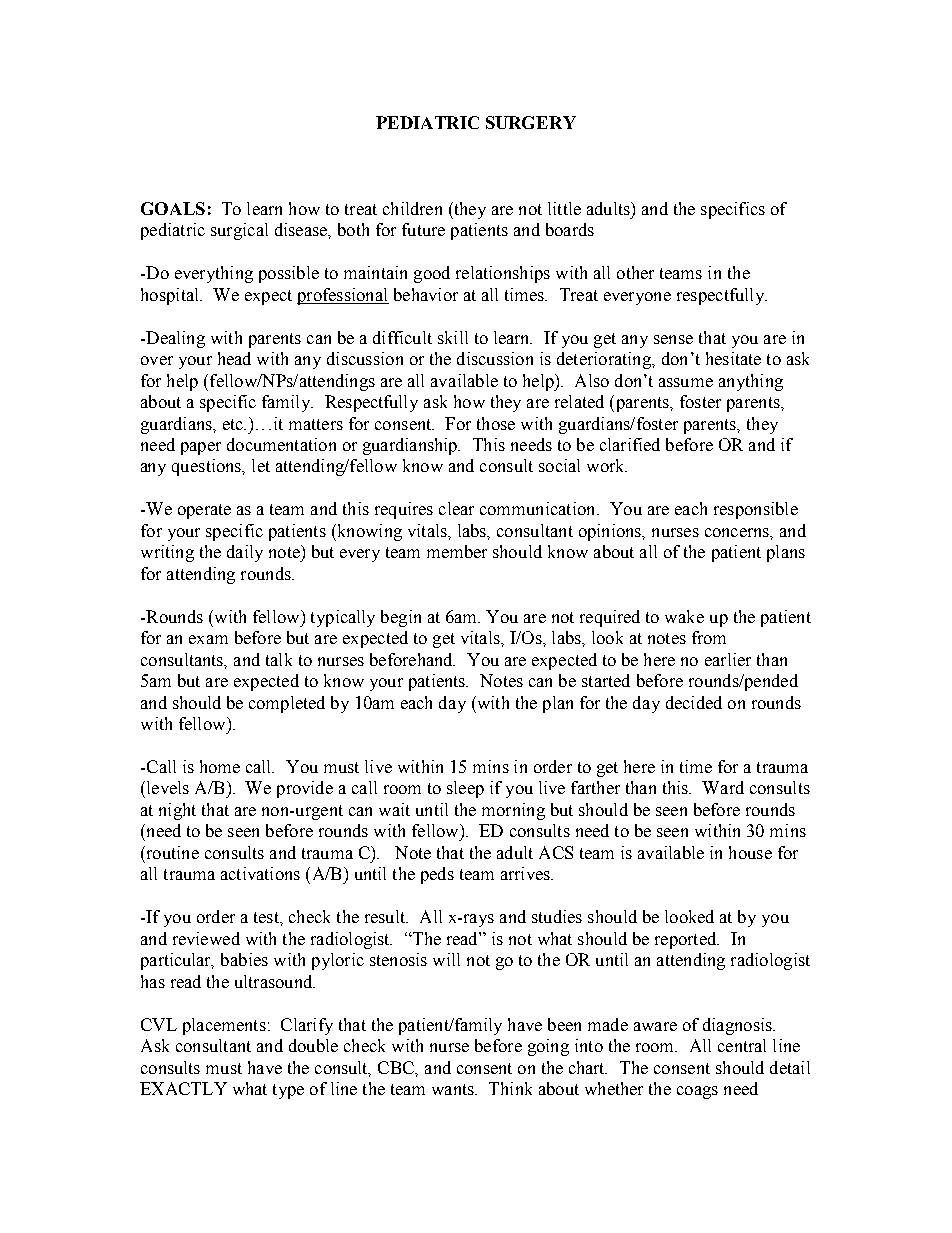 The height and width of the page is (1233, 952). What do you see at coordinates (750, 852) in the page?
I see `house` at bounding box center [750, 852].
